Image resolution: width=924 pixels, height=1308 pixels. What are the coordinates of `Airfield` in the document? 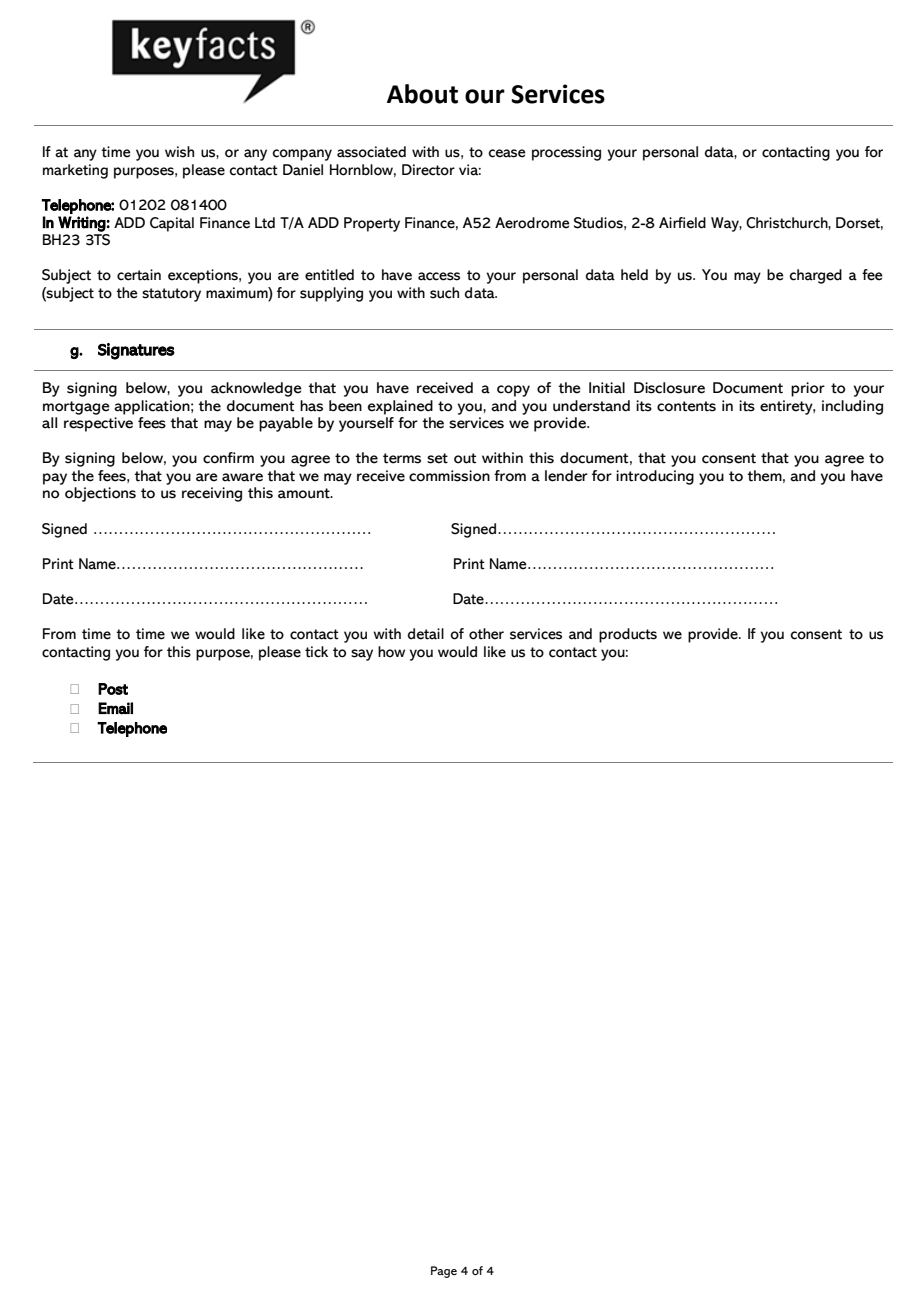 It's located at (682, 223).
